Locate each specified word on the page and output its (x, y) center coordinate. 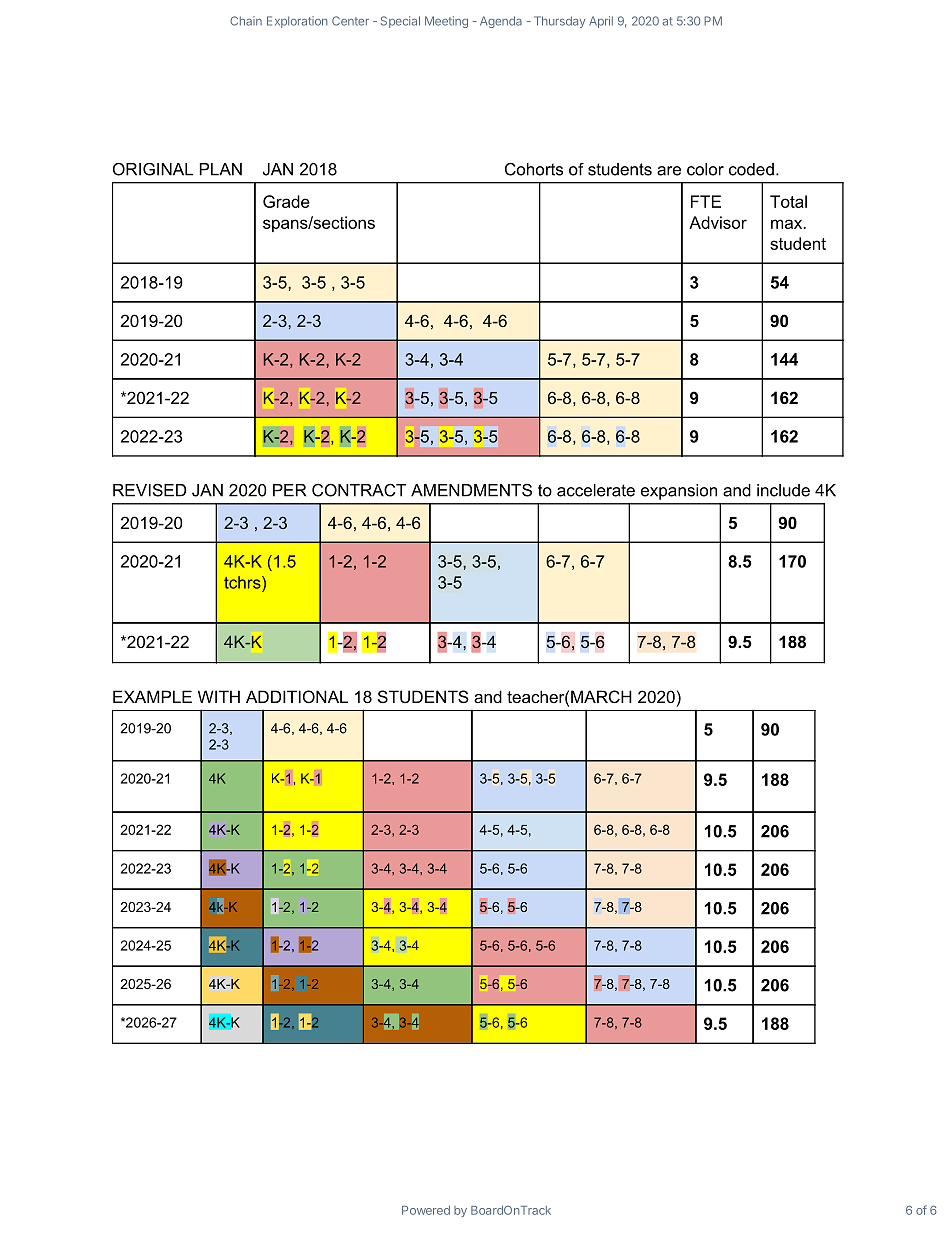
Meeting (446, 22)
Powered (426, 1210)
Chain (246, 21)
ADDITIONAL (297, 696)
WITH (219, 696)
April (601, 22)
